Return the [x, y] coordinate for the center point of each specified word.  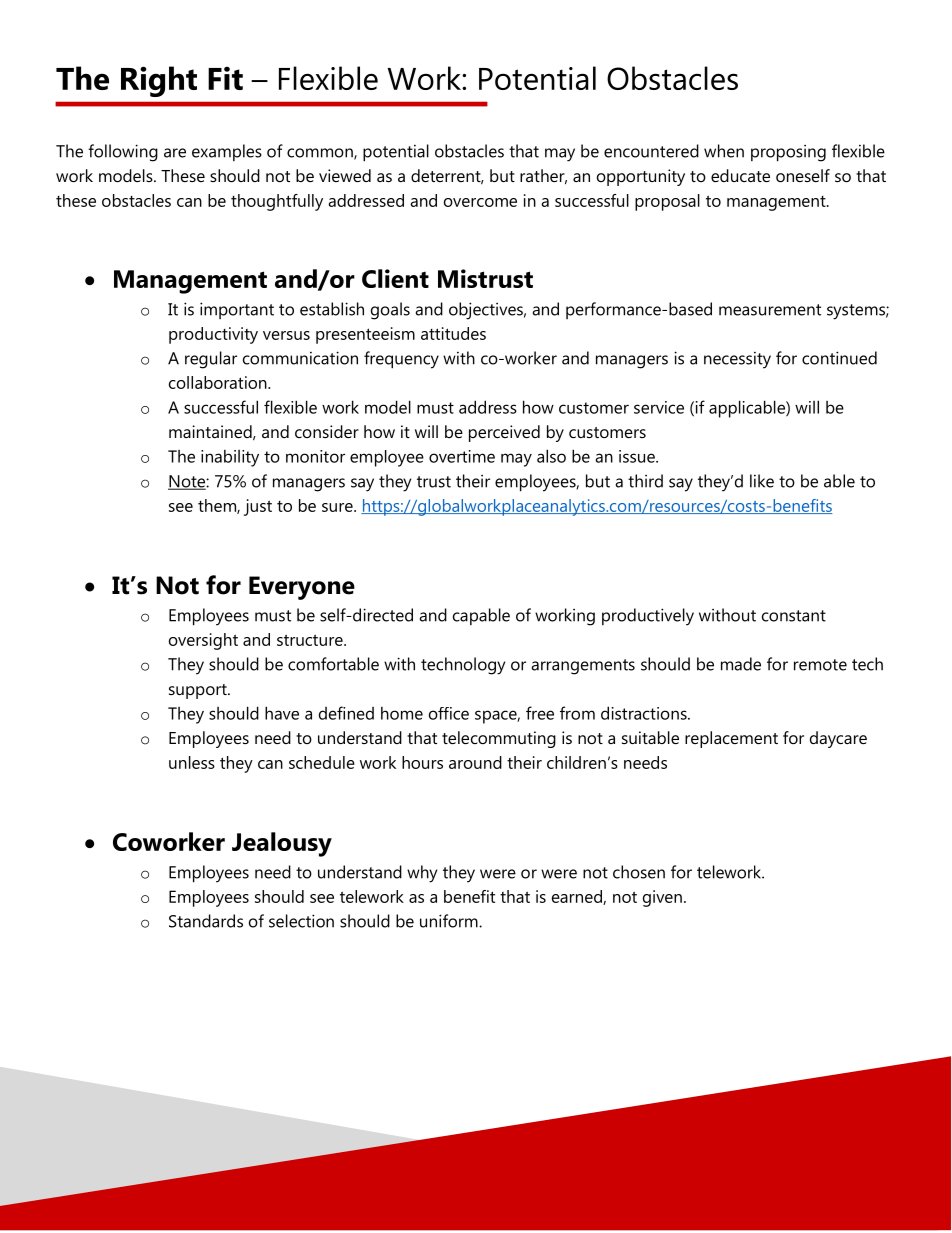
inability [230, 458]
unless [192, 762]
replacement [731, 739]
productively [648, 617]
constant [794, 616]
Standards [206, 921]
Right [159, 81]
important [237, 310]
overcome [480, 202]
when [724, 151]
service [659, 407]
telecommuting [499, 739]
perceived [504, 433]
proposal [667, 202]
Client [395, 278]
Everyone [302, 588]
